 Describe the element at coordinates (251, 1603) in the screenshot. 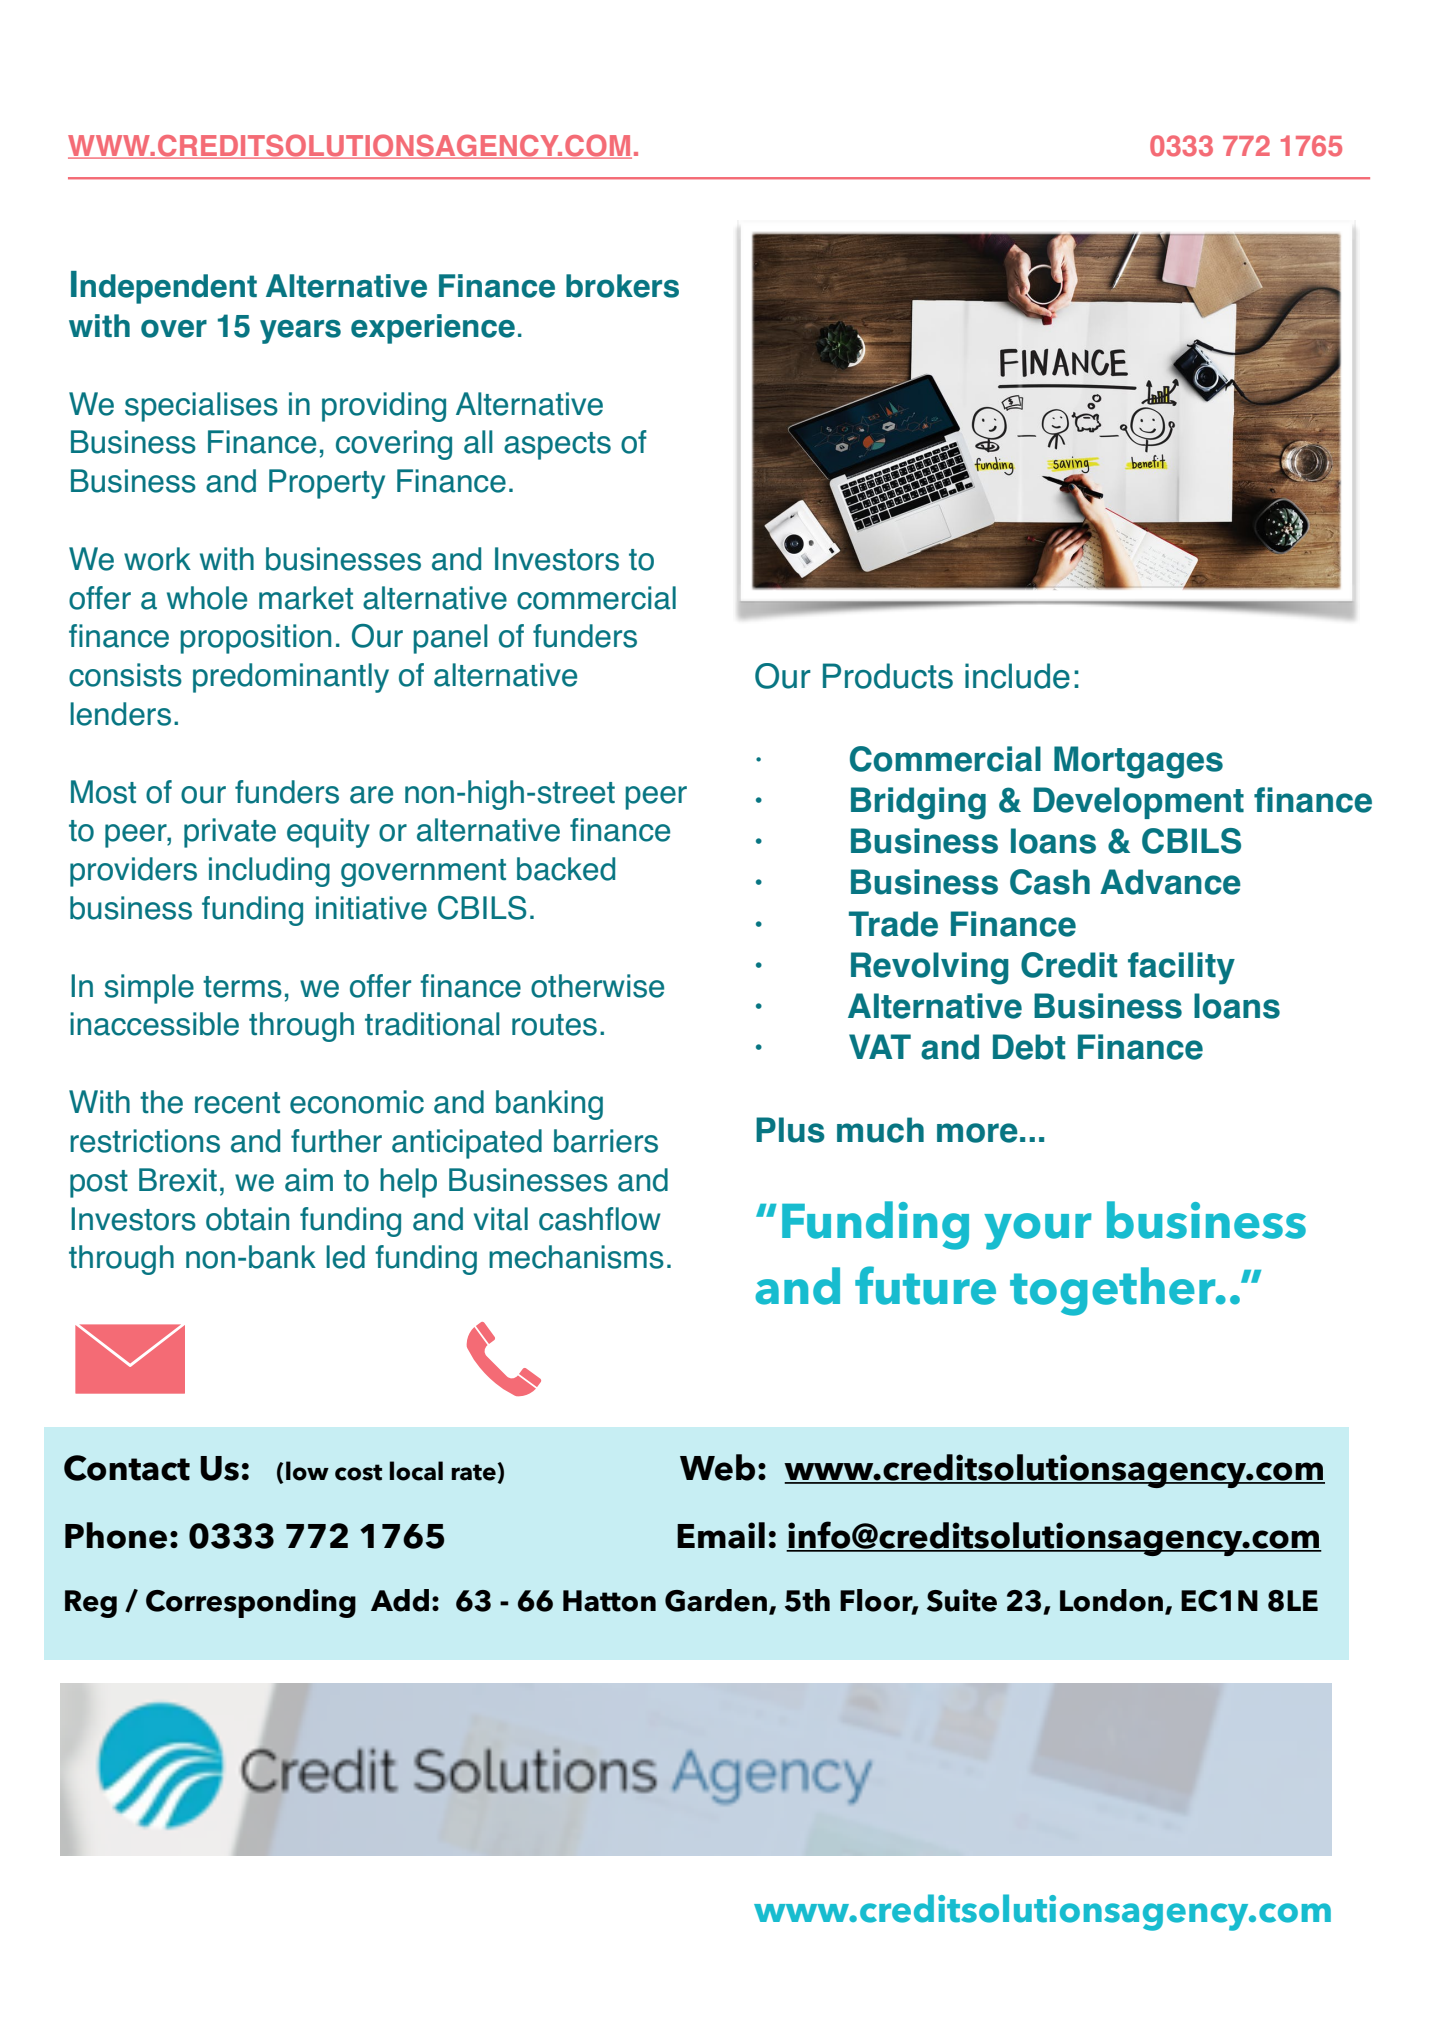

I see `Corresponding` at that location.
